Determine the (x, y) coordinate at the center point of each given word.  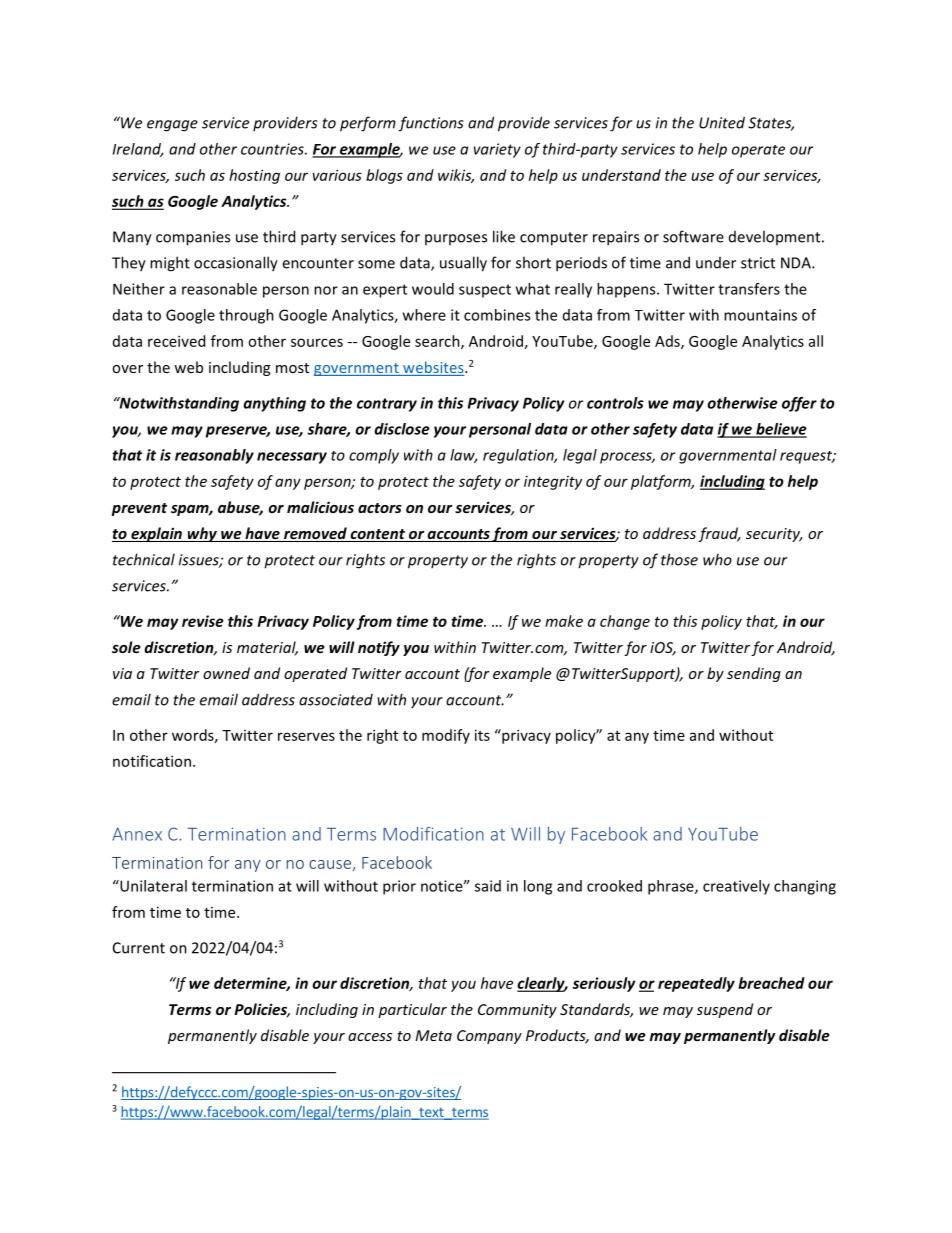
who (717, 559)
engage (172, 126)
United (722, 122)
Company (489, 1037)
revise (203, 621)
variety (497, 150)
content (377, 535)
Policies (262, 1010)
